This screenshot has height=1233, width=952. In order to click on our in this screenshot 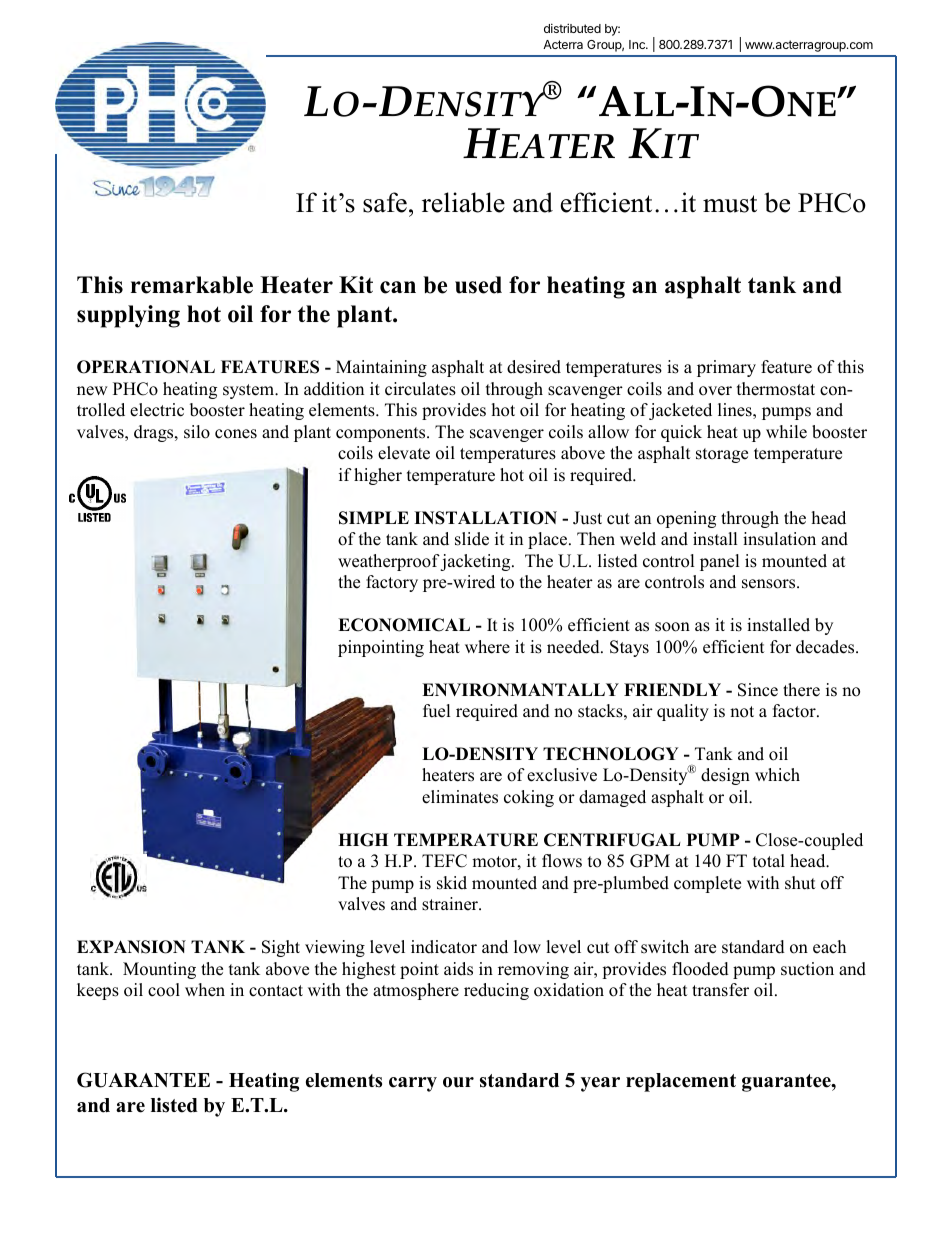, I will do `click(458, 1082)`.
